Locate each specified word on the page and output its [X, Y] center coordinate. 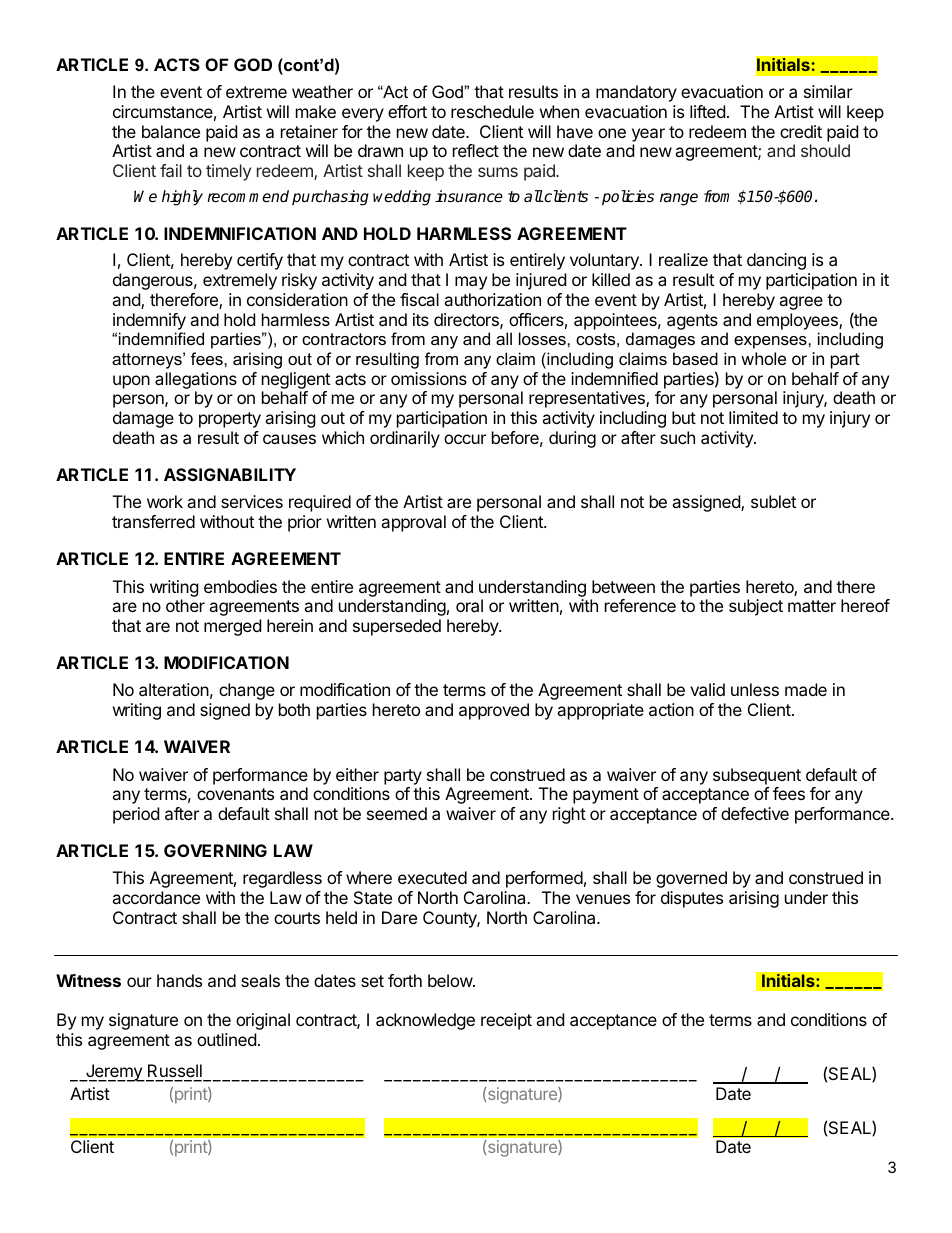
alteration [174, 689]
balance [171, 131]
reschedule [492, 111]
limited [753, 417]
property [230, 420]
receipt [506, 1021]
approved [494, 711]
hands [179, 980]
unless [755, 689]
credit [801, 131]
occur [465, 439]
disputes [692, 899]
